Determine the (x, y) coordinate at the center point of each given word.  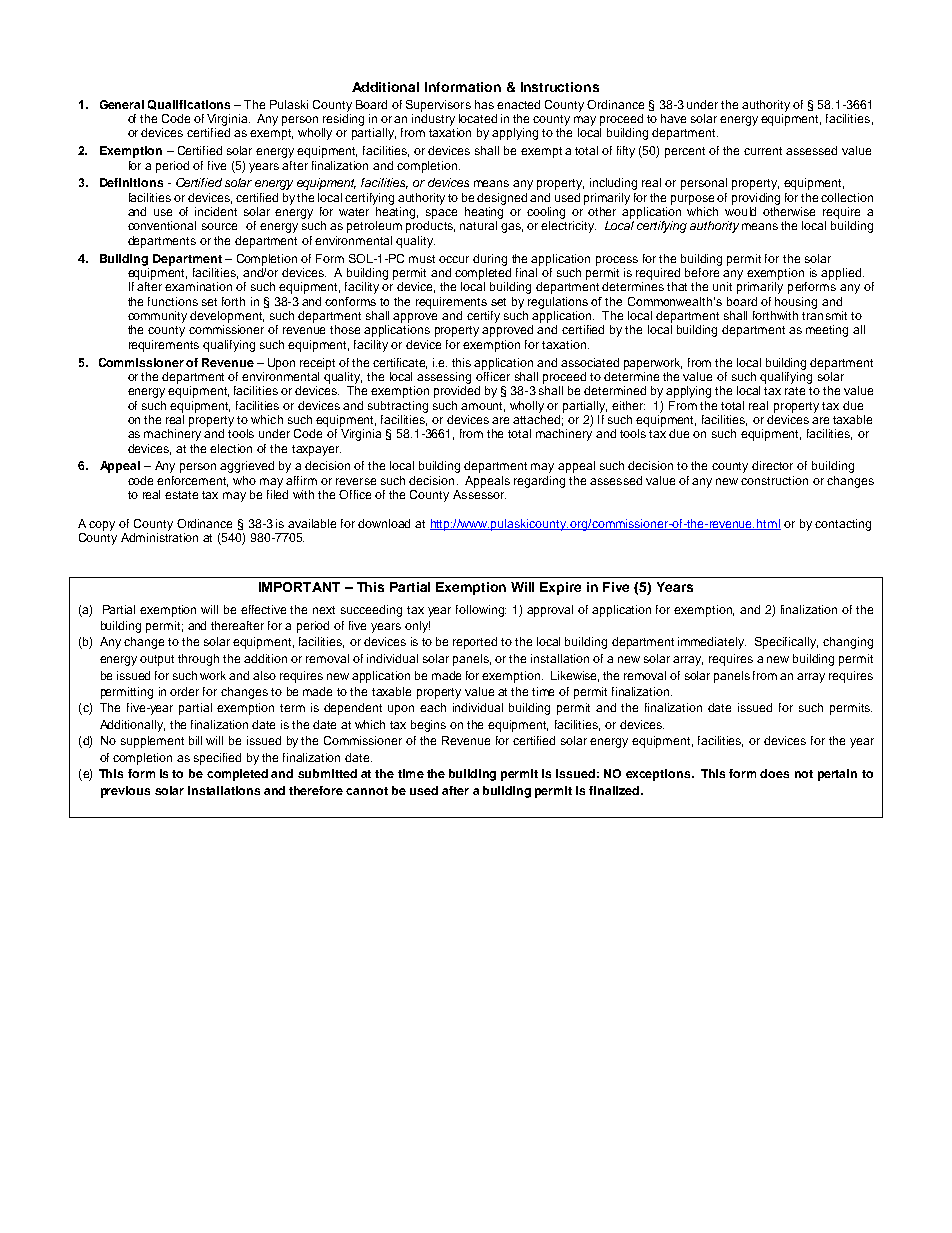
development (227, 317)
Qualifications (189, 105)
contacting (843, 525)
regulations (558, 303)
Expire (560, 588)
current (763, 151)
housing (796, 303)
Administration (159, 537)
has (484, 104)
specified (217, 759)
